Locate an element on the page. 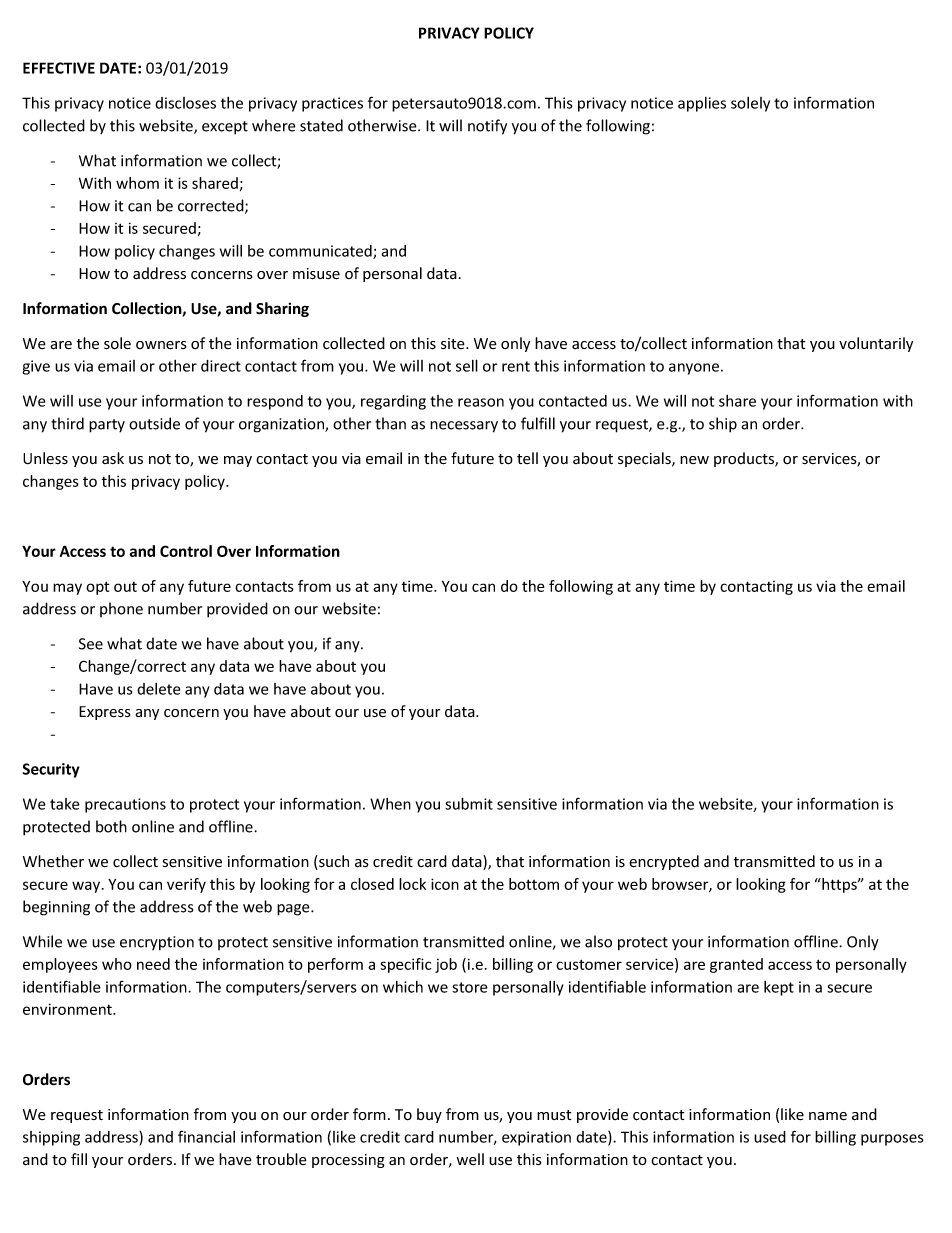 The width and height of the document is (952, 1233). sell is located at coordinates (467, 365).
